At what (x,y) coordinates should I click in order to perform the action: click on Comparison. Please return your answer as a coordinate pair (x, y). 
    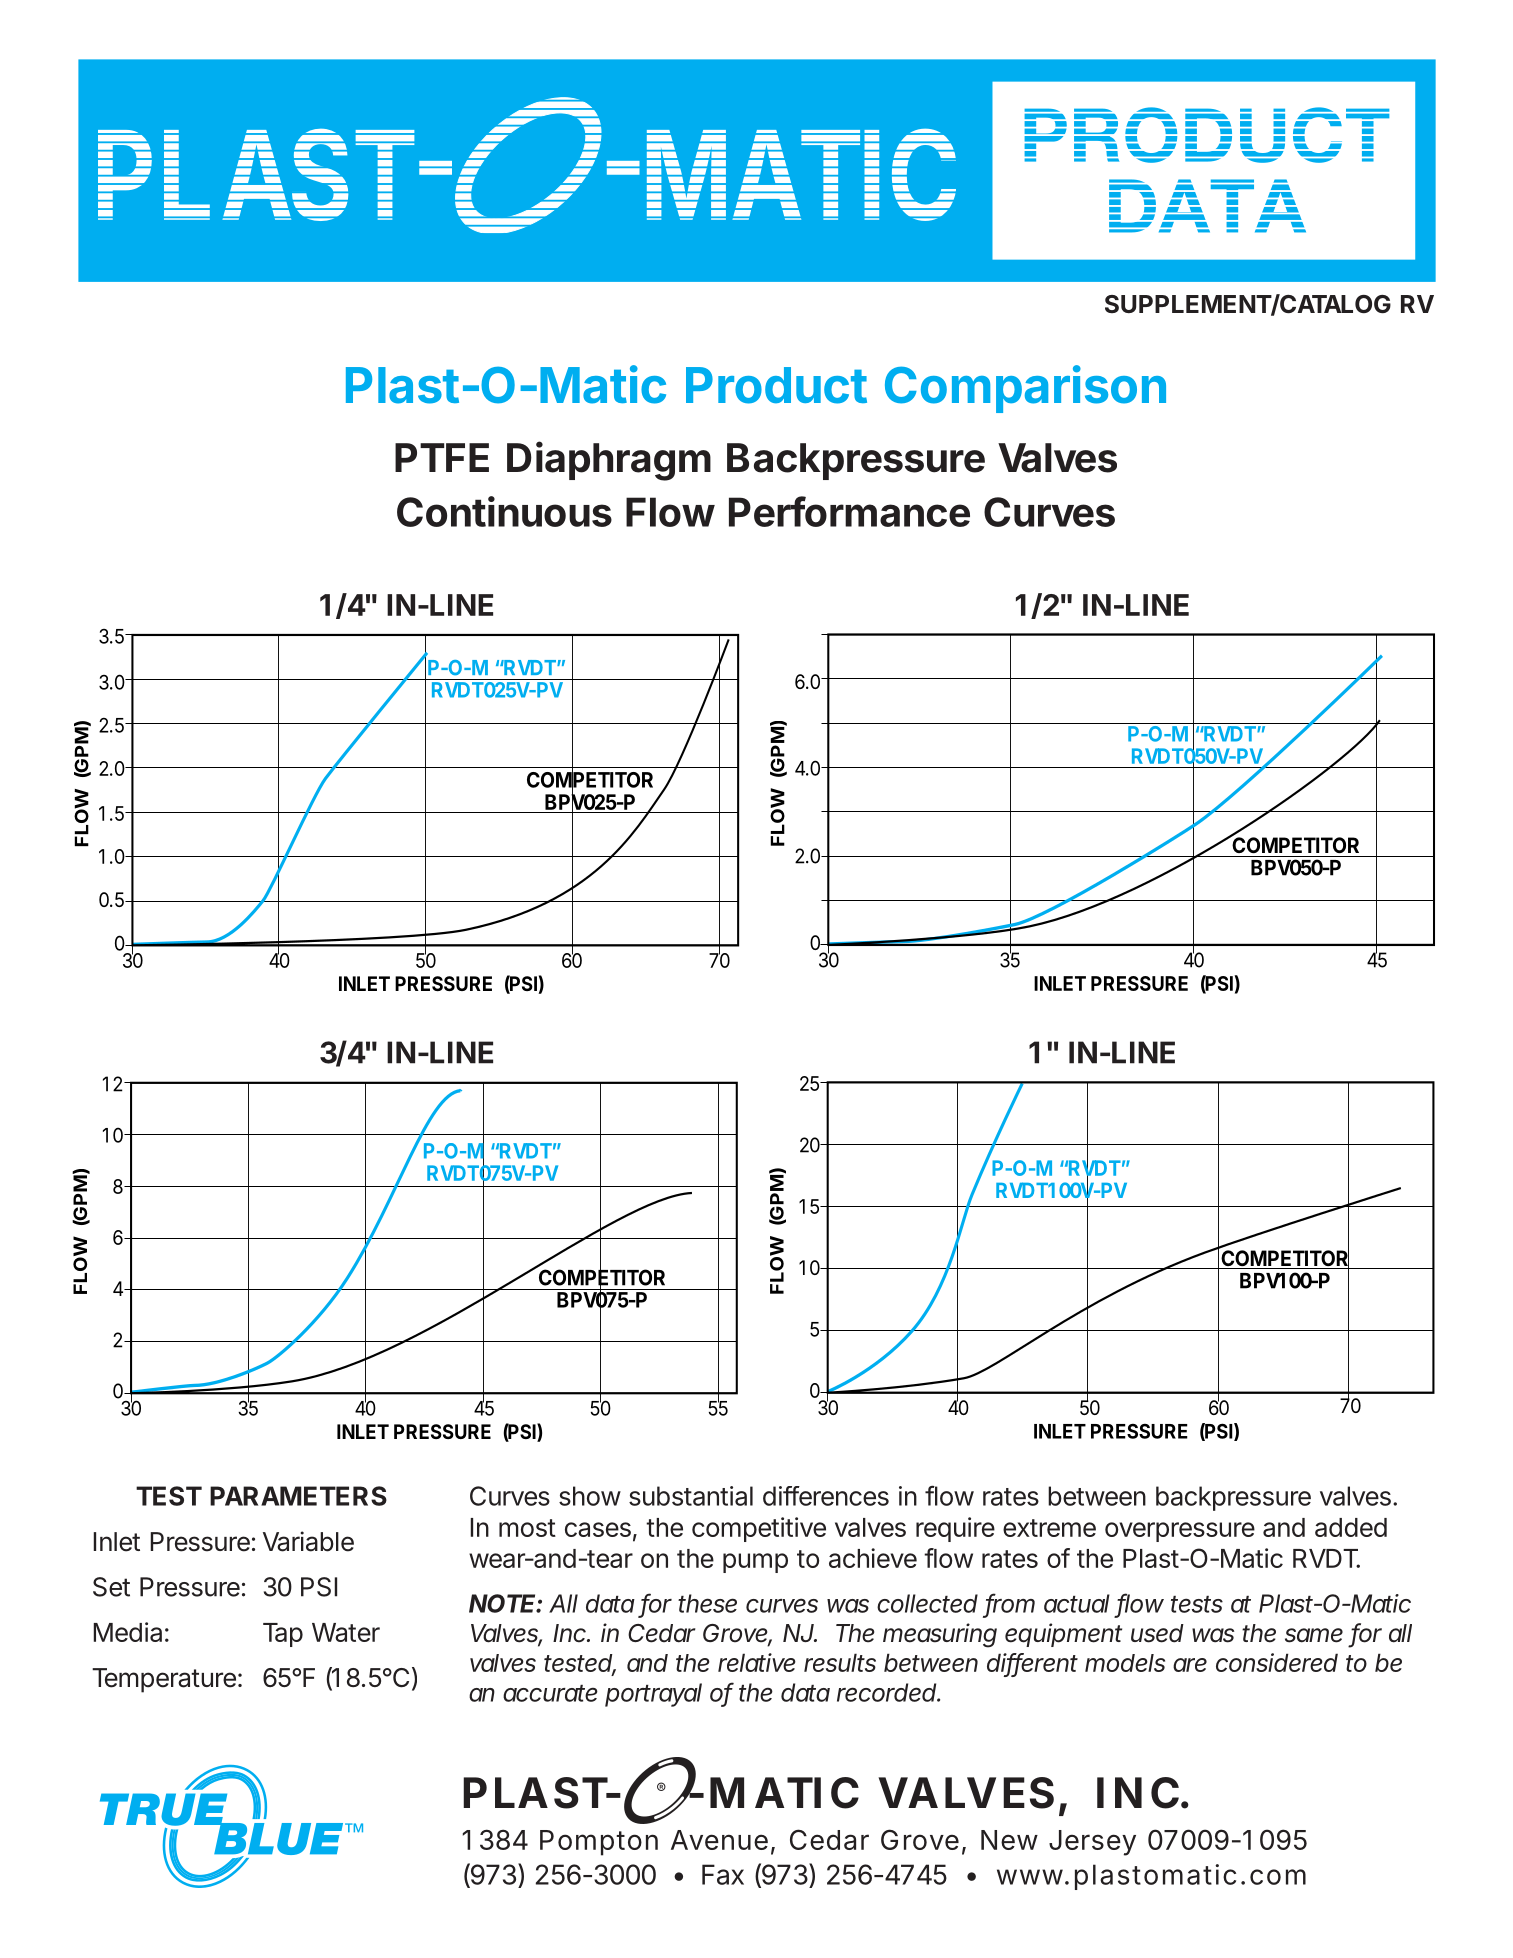
    Looking at the image, I should click on (1025, 389).
